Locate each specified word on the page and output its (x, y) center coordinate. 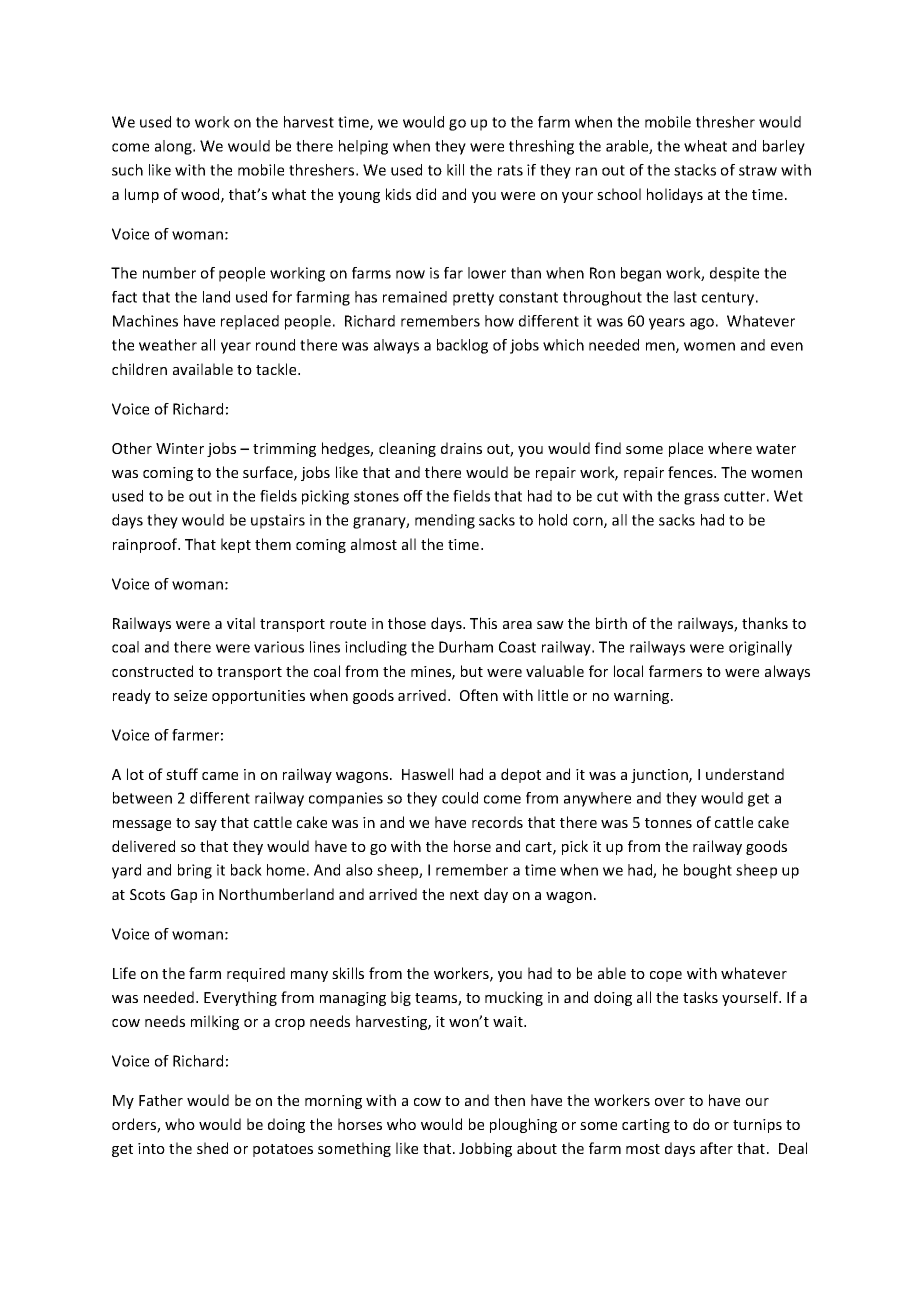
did (426, 194)
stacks (695, 170)
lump (142, 195)
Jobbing (485, 1149)
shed (212, 1148)
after (716, 1148)
